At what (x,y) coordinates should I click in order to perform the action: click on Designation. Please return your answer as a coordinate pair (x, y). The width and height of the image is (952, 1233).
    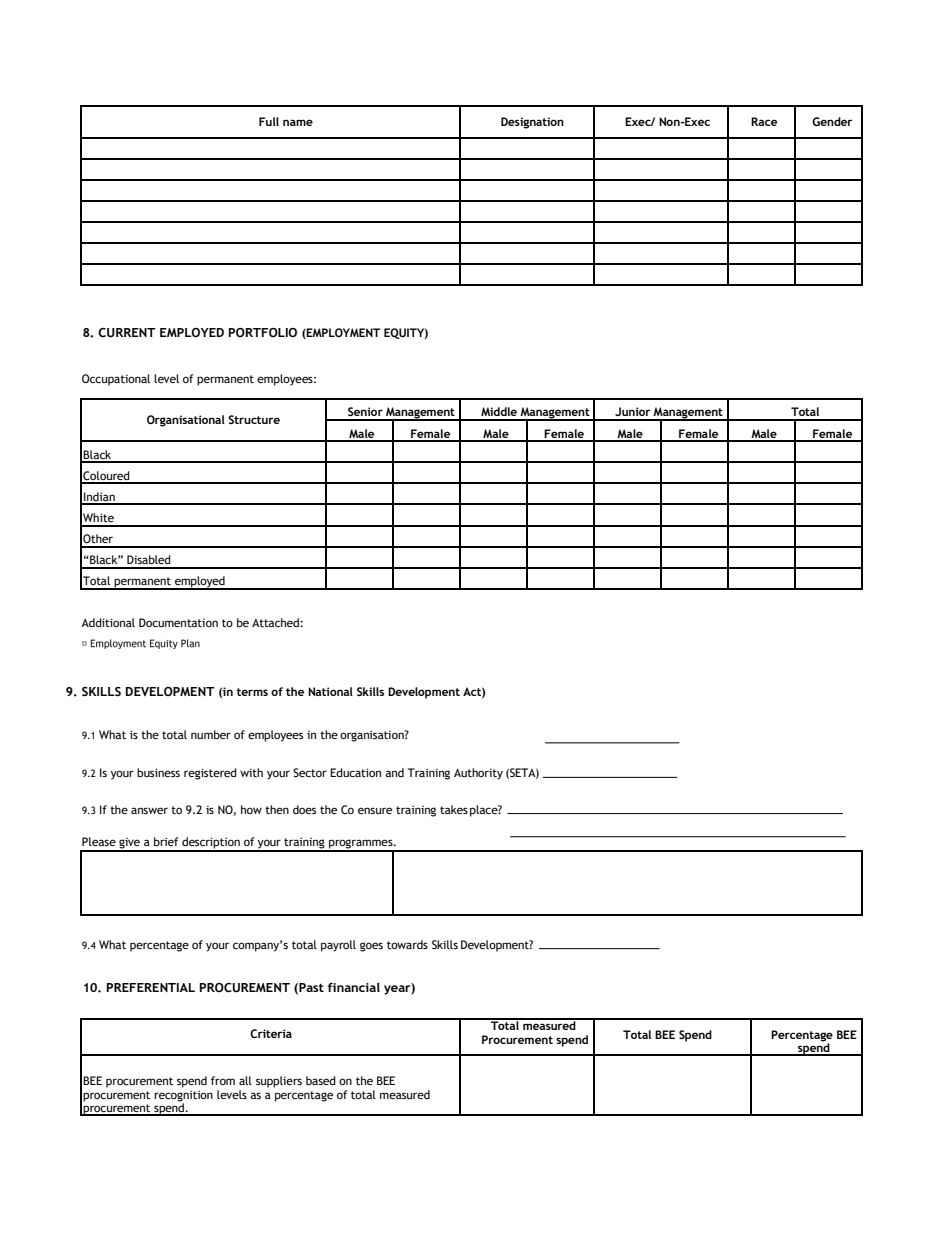
    Looking at the image, I should click on (532, 123).
